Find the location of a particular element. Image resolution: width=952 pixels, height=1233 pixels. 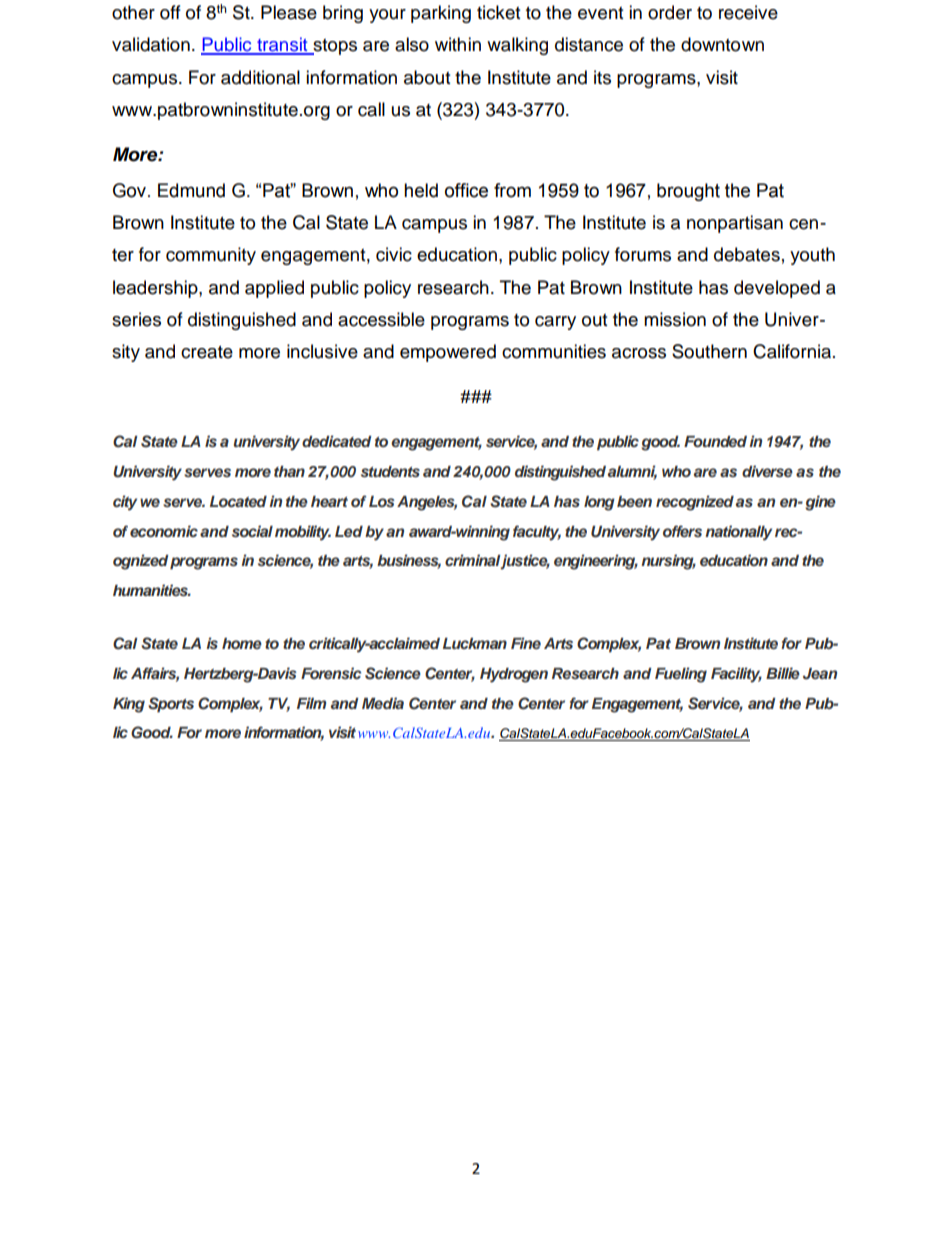

Located is located at coordinates (238, 501).
